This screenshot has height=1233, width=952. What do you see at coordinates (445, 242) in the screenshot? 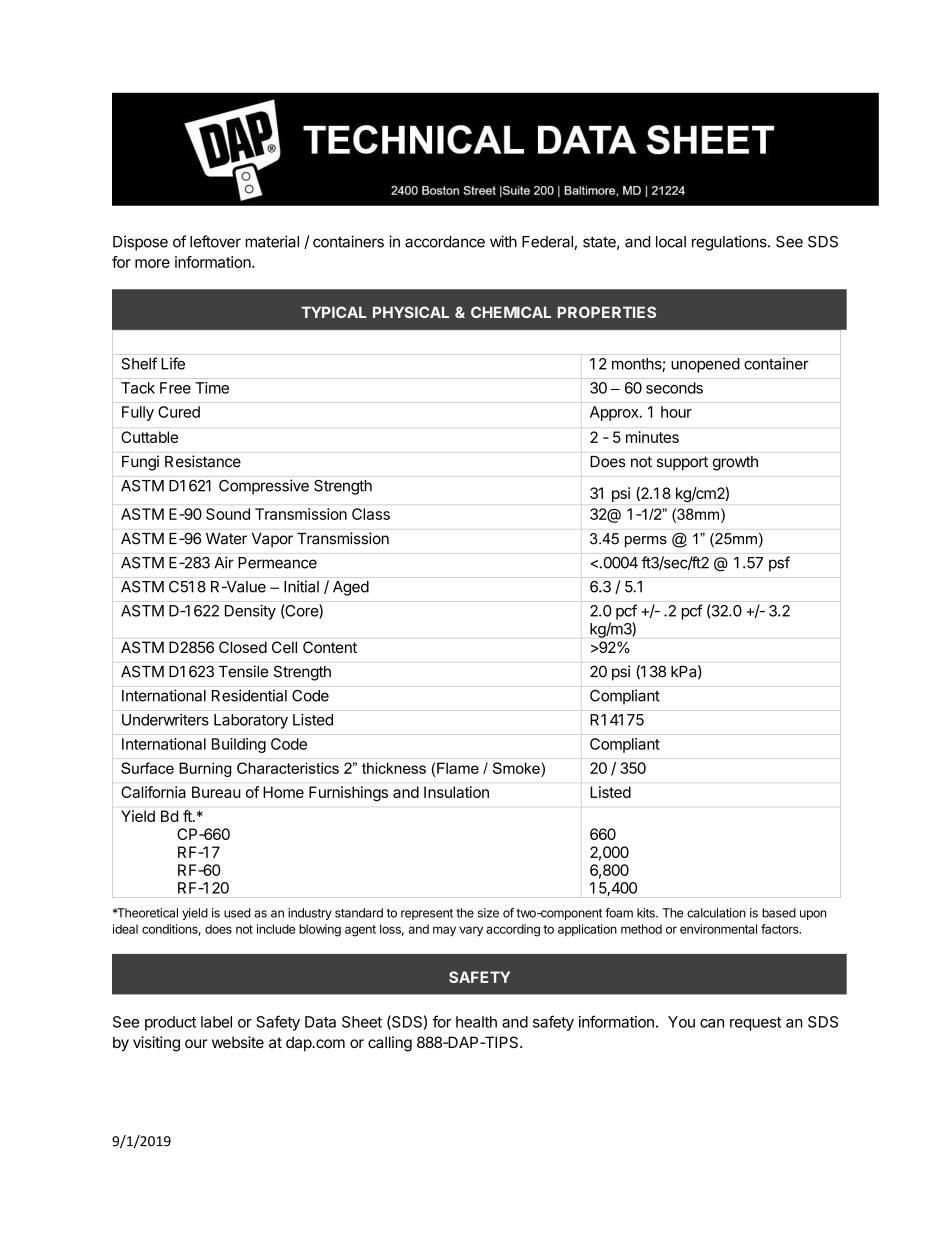
I see `accordance` at bounding box center [445, 242].
